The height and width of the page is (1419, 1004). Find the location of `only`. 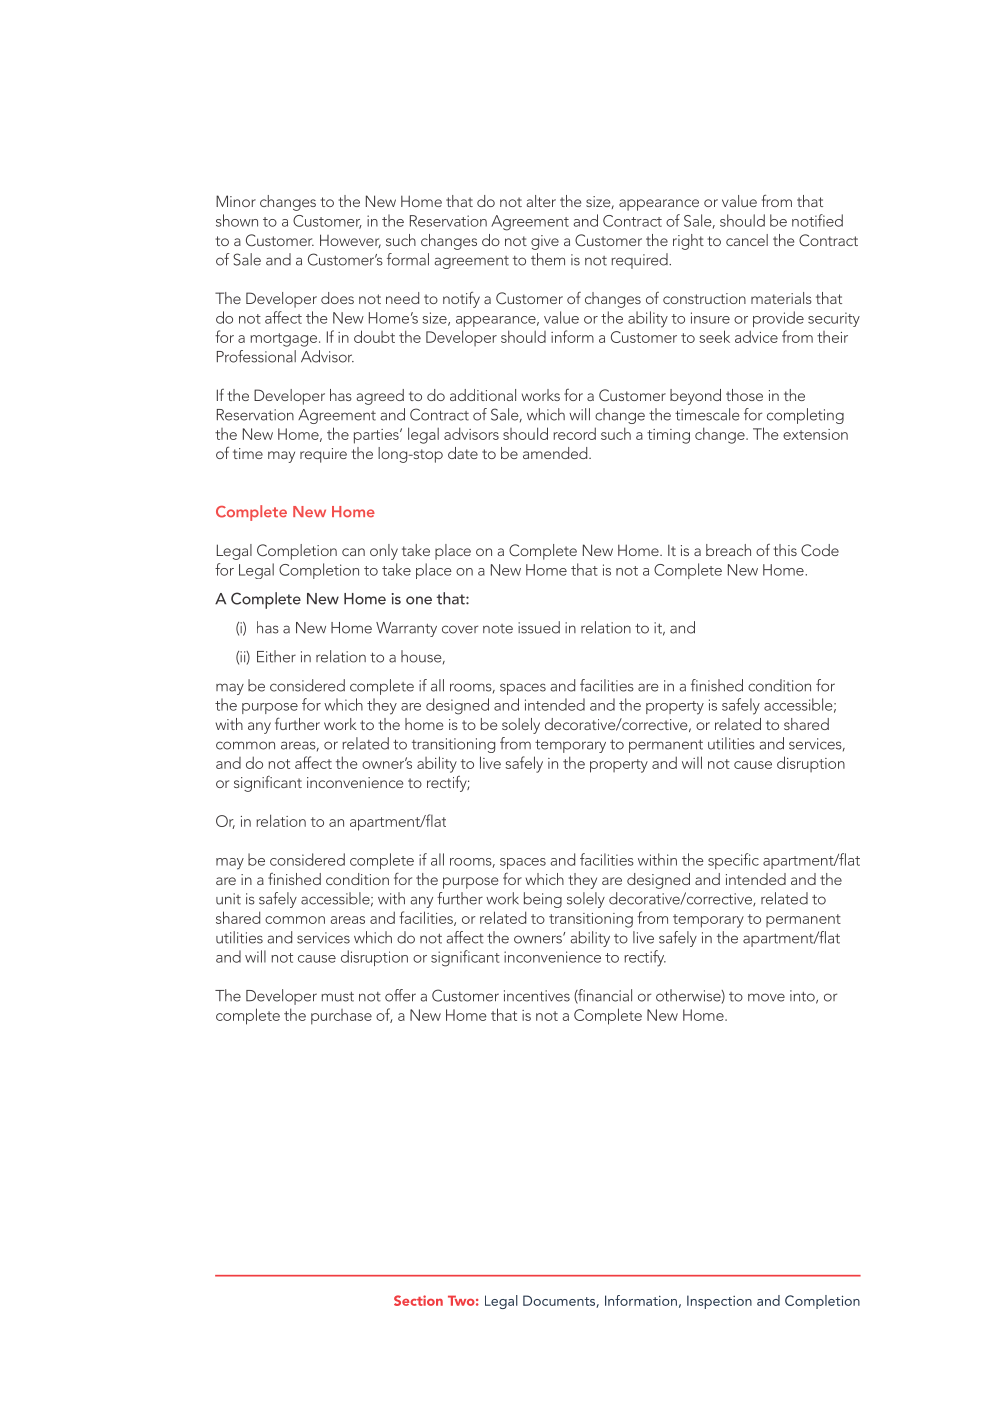

only is located at coordinates (384, 552).
